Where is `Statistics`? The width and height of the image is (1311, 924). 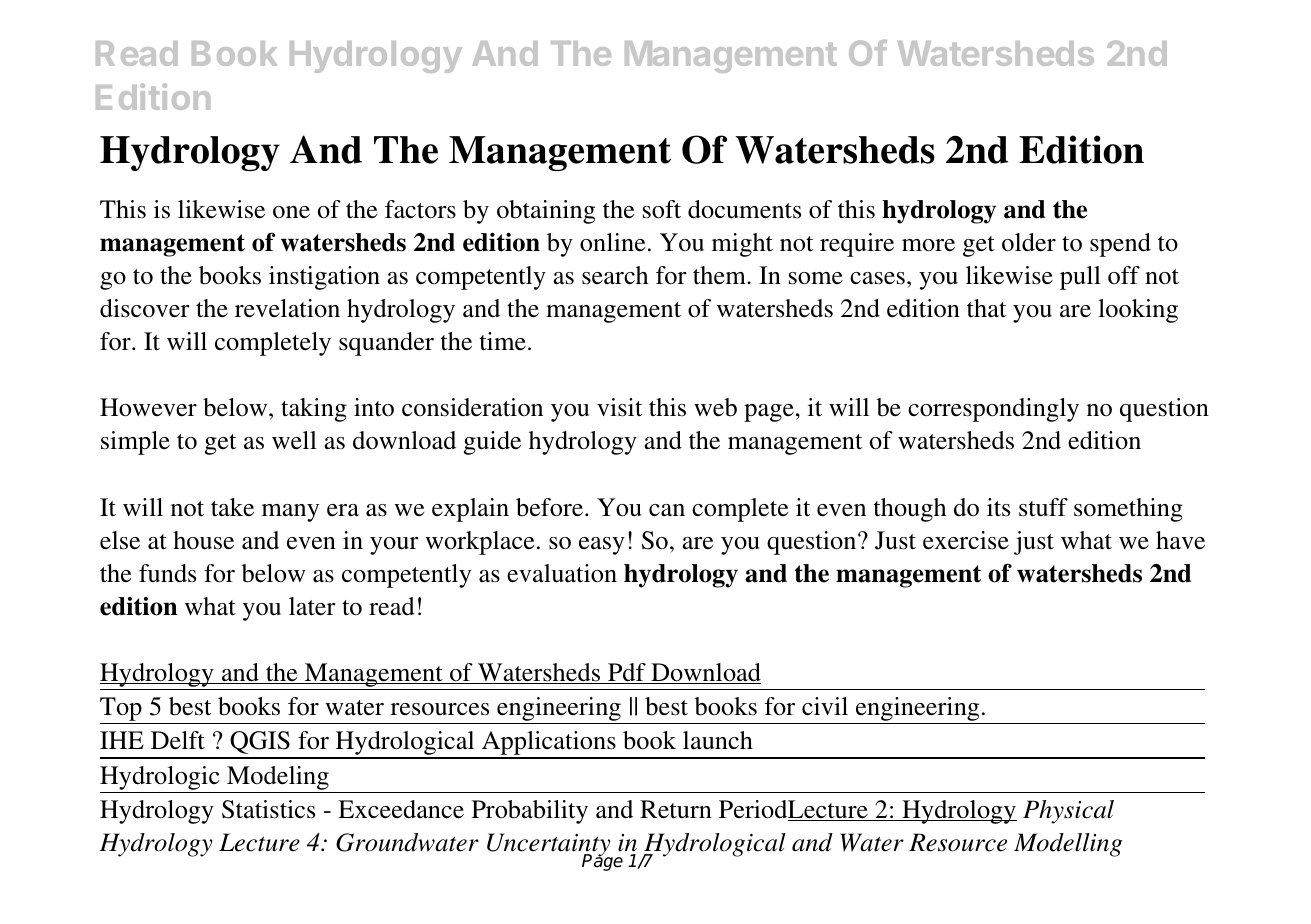
Statistics is located at coordinates (268, 809).
